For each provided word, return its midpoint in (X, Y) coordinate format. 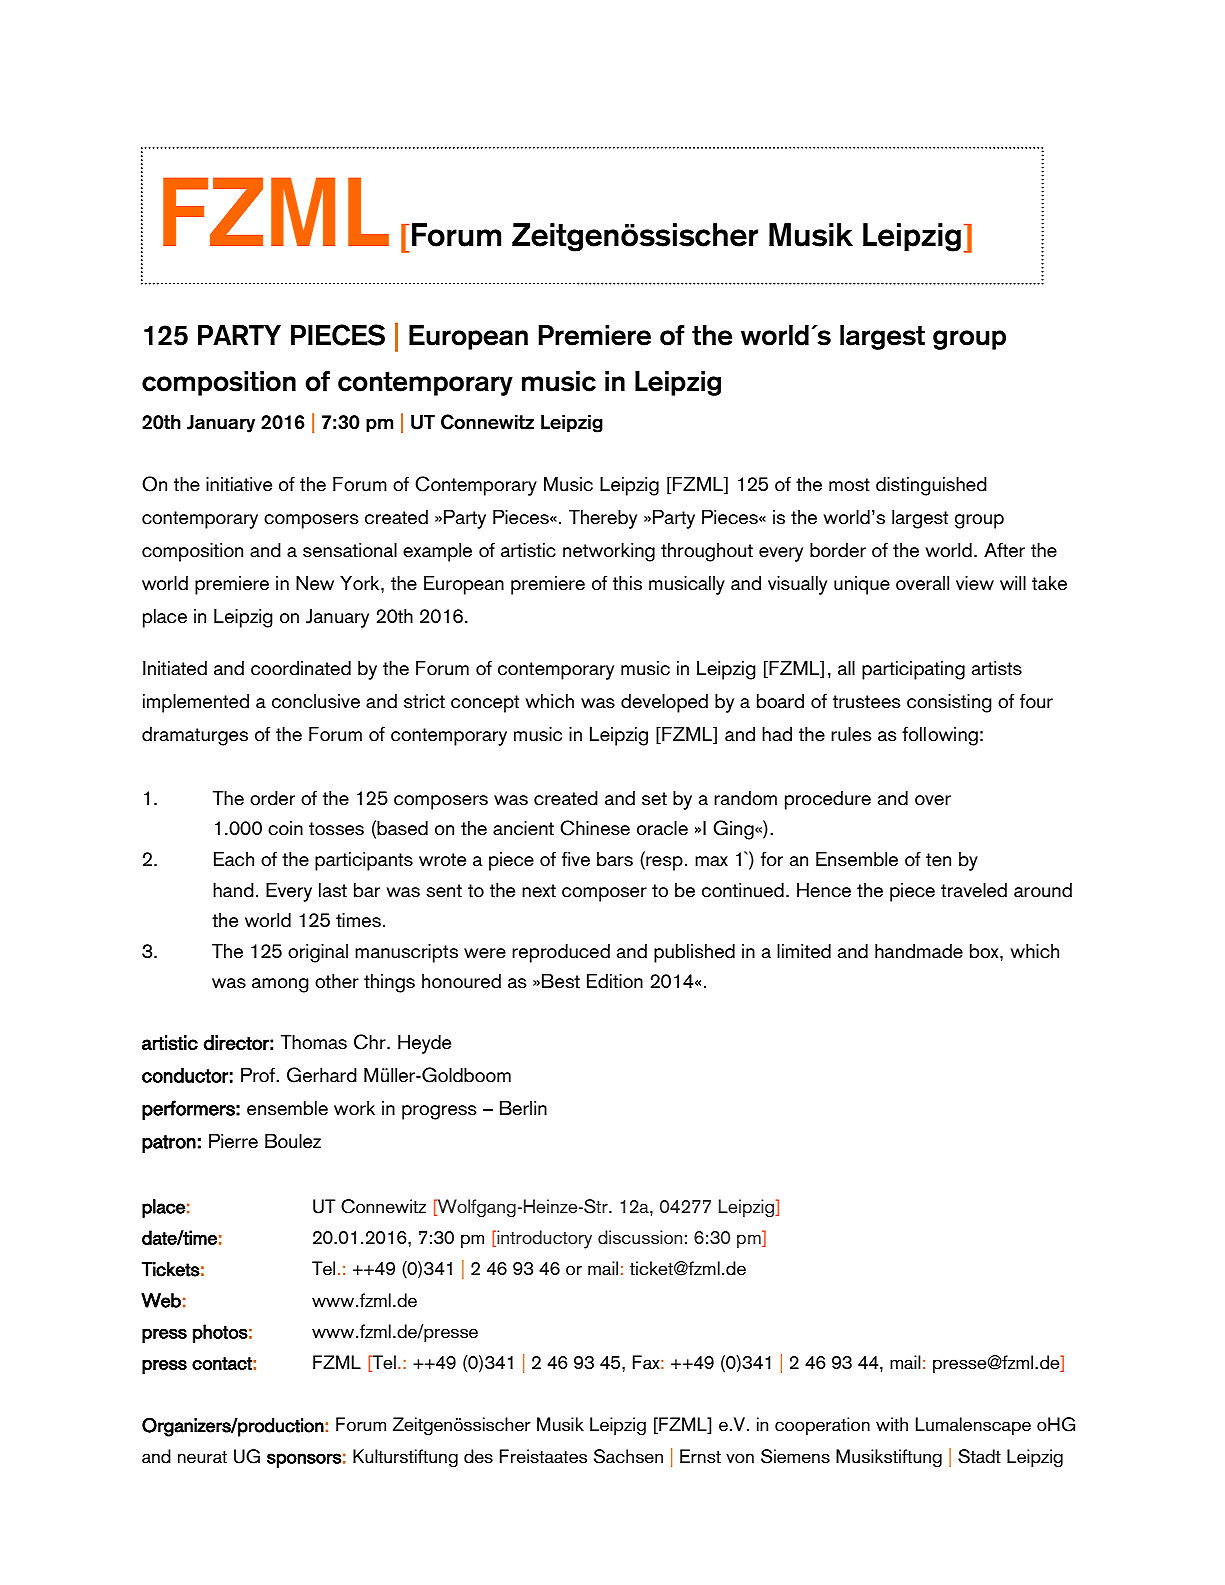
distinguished (931, 486)
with (892, 1424)
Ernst (700, 1456)
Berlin (523, 1108)
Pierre (233, 1141)
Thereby (603, 519)
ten (938, 860)
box (985, 951)
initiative (239, 484)
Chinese (595, 828)
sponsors (304, 1460)
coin (285, 828)
